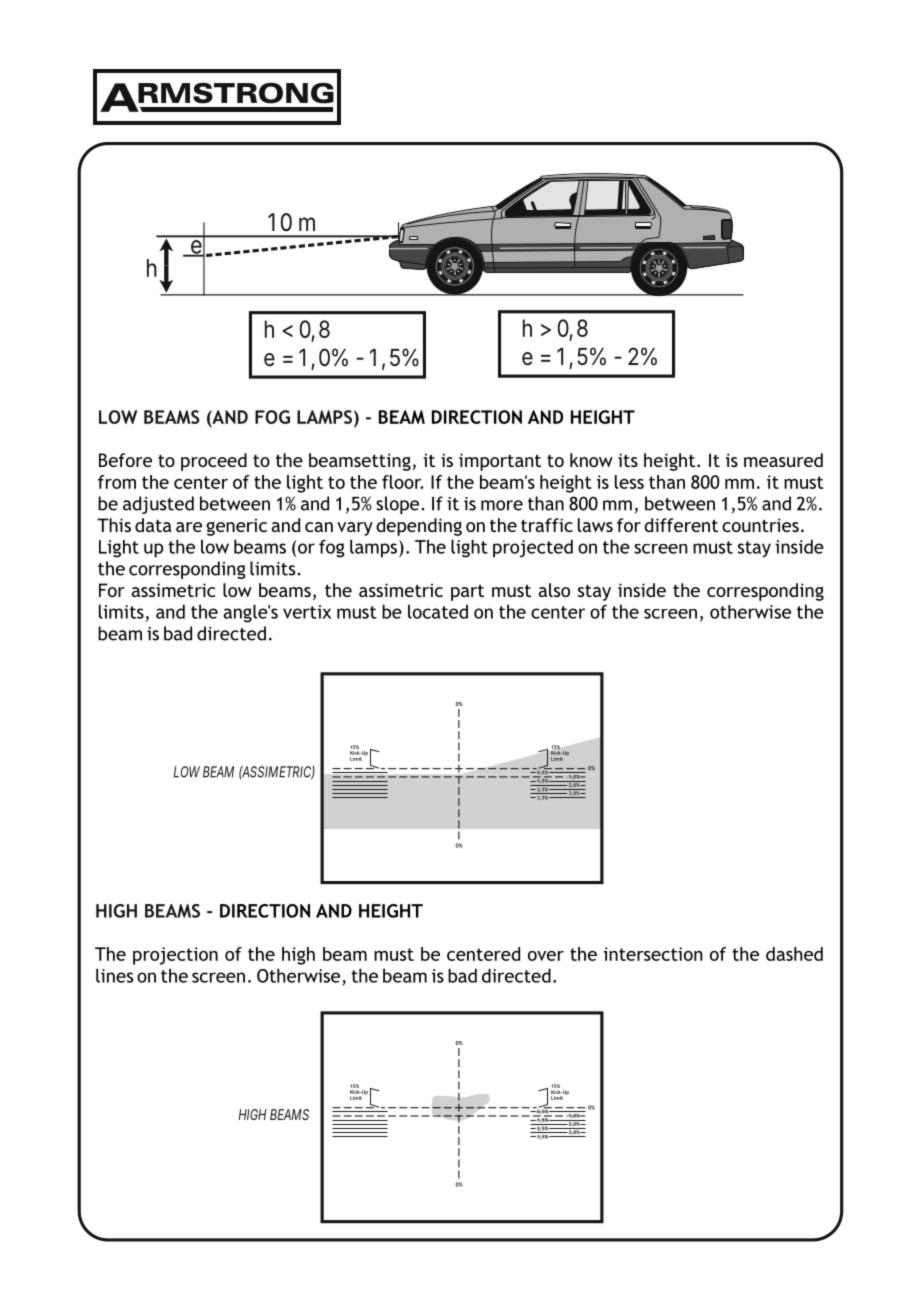 This page has width=924, height=1308. What do you see at coordinates (175, 956) in the page?
I see `projection` at bounding box center [175, 956].
